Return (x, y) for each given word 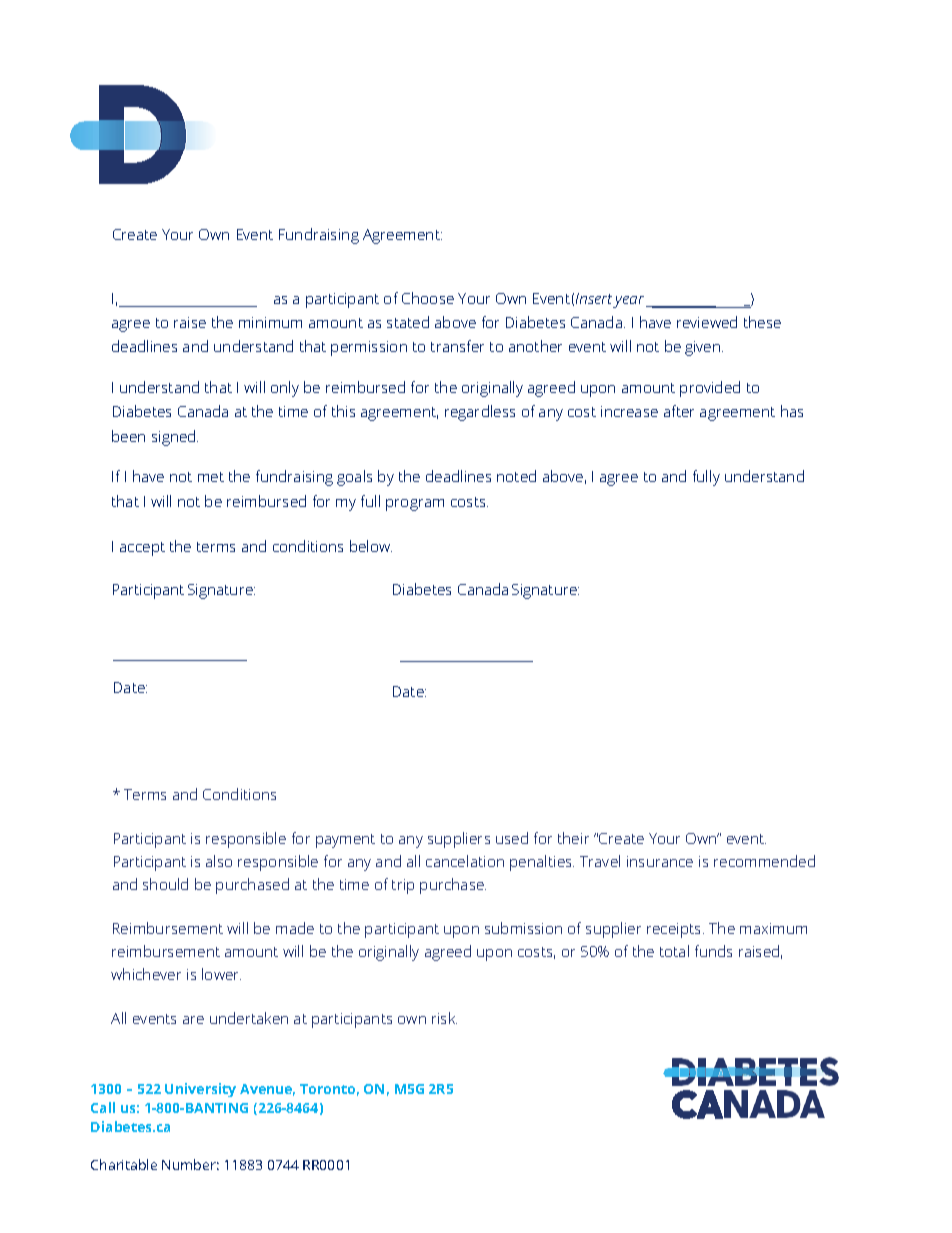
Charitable (124, 1164)
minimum (270, 322)
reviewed (707, 322)
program (415, 505)
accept (142, 549)
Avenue (267, 1090)
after (679, 411)
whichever (146, 974)
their (573, 838)
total (674, 951)
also (219, 861)
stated (408, 322)
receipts (675, 930)
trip (403, 886)
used (512, 838)
